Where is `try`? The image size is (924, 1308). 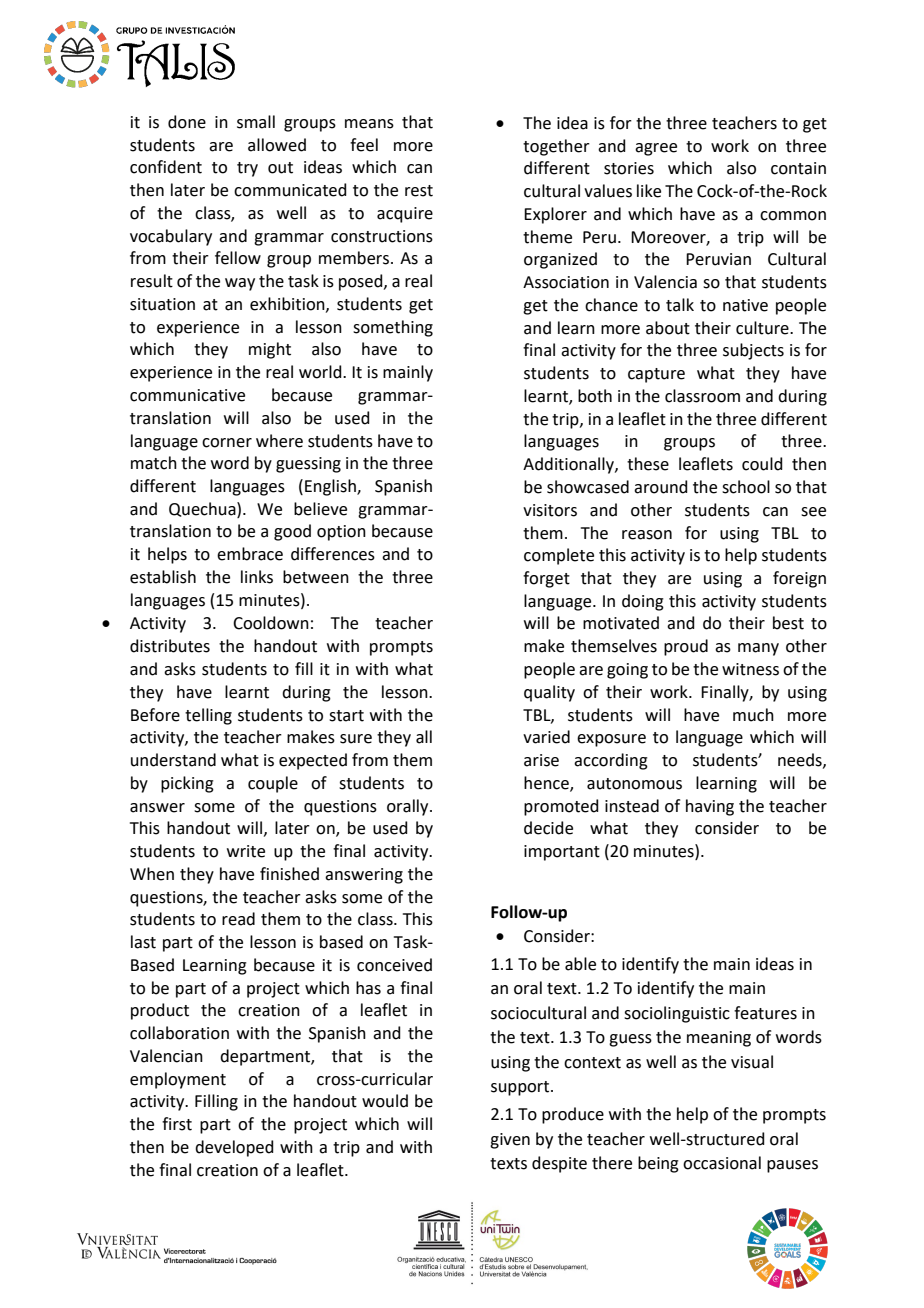 try is located at coordinates (247, 169).
